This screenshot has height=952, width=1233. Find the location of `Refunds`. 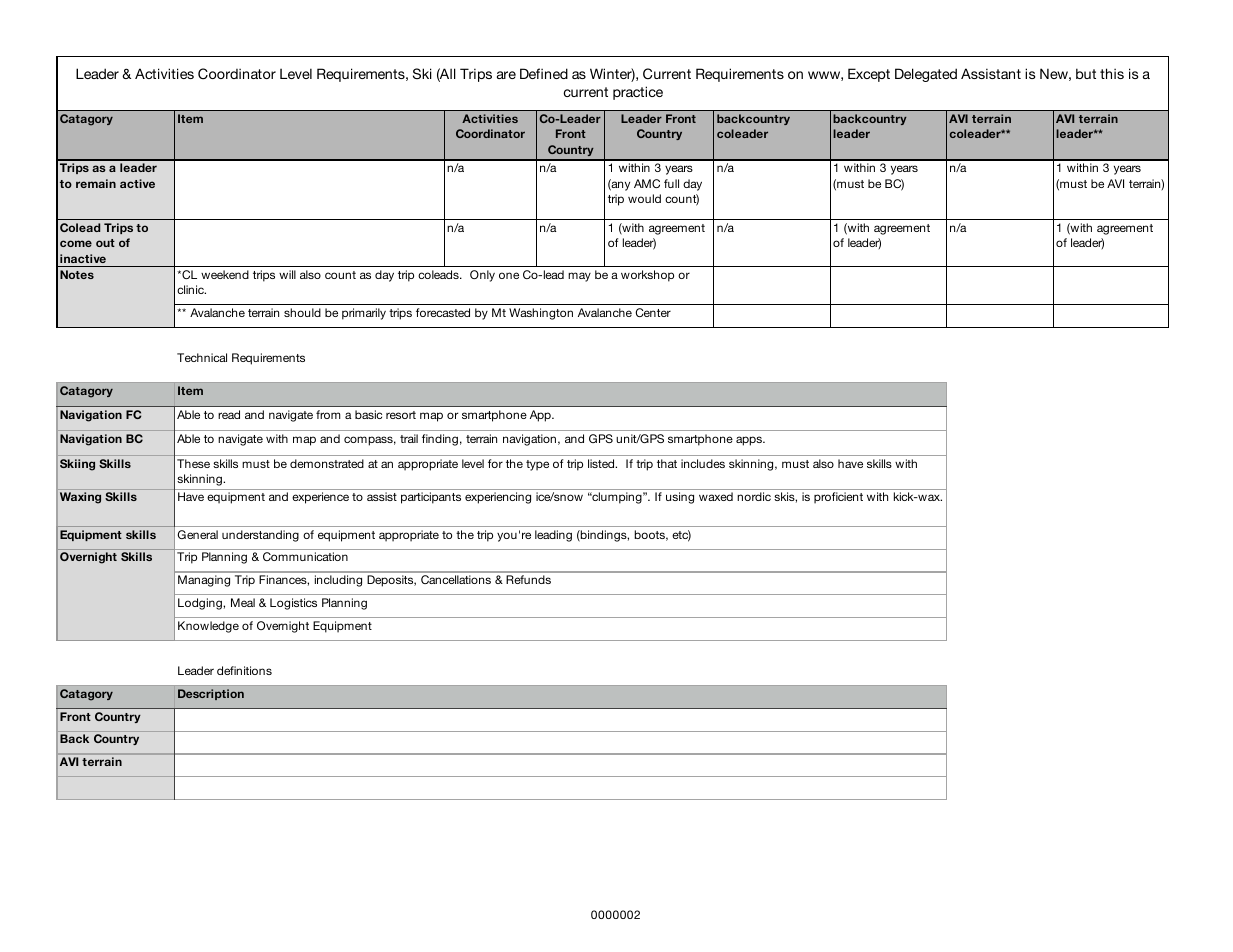

Refunds is located at coordinates (529, 579).
